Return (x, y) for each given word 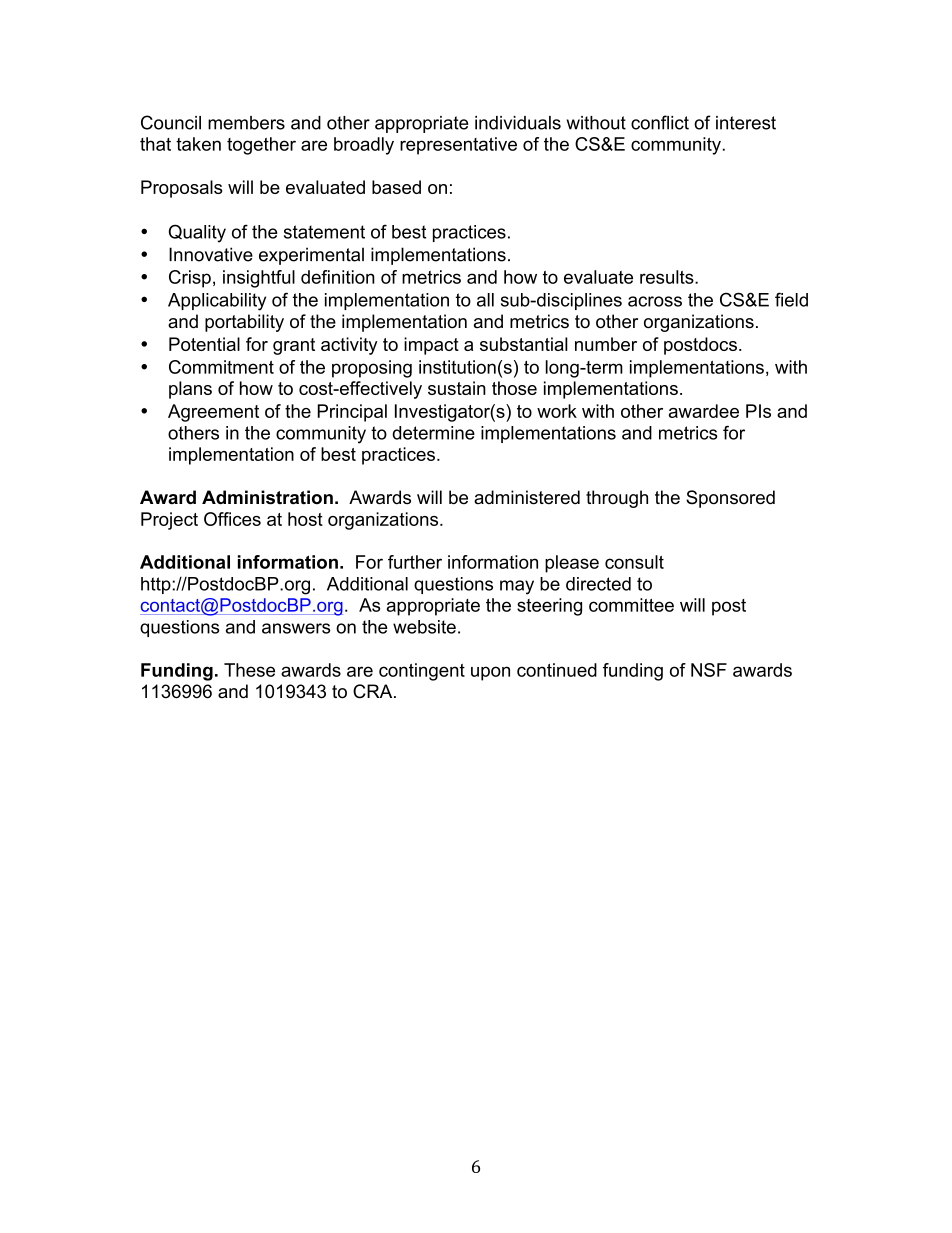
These (249, 670)
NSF (709, 670)
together (261, 146)
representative (458, 146)
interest (746, 123)
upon (490, 673)
